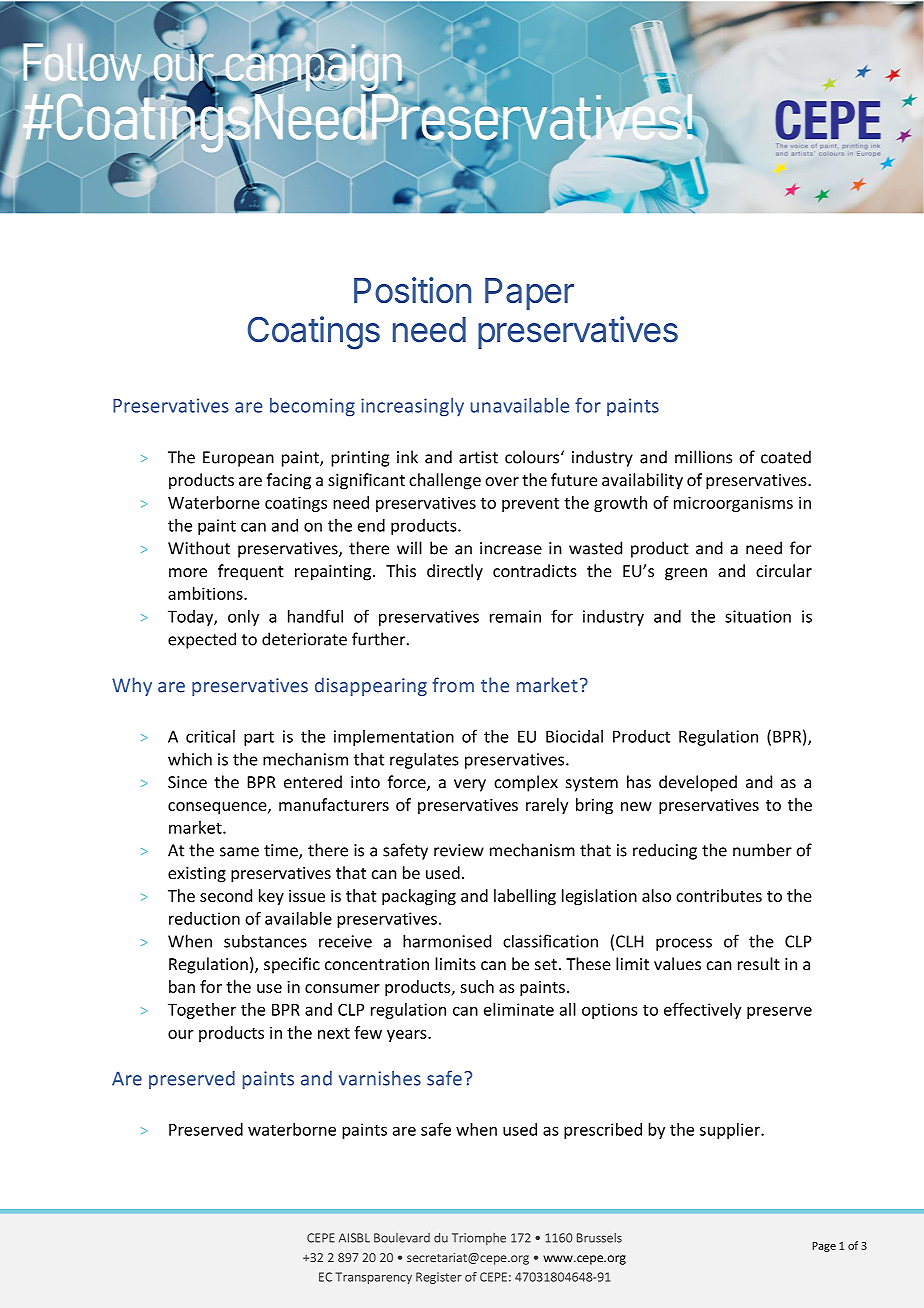  Describe the element at coordinates (515, 616) in the screenshot. I see `remain` at that location.
